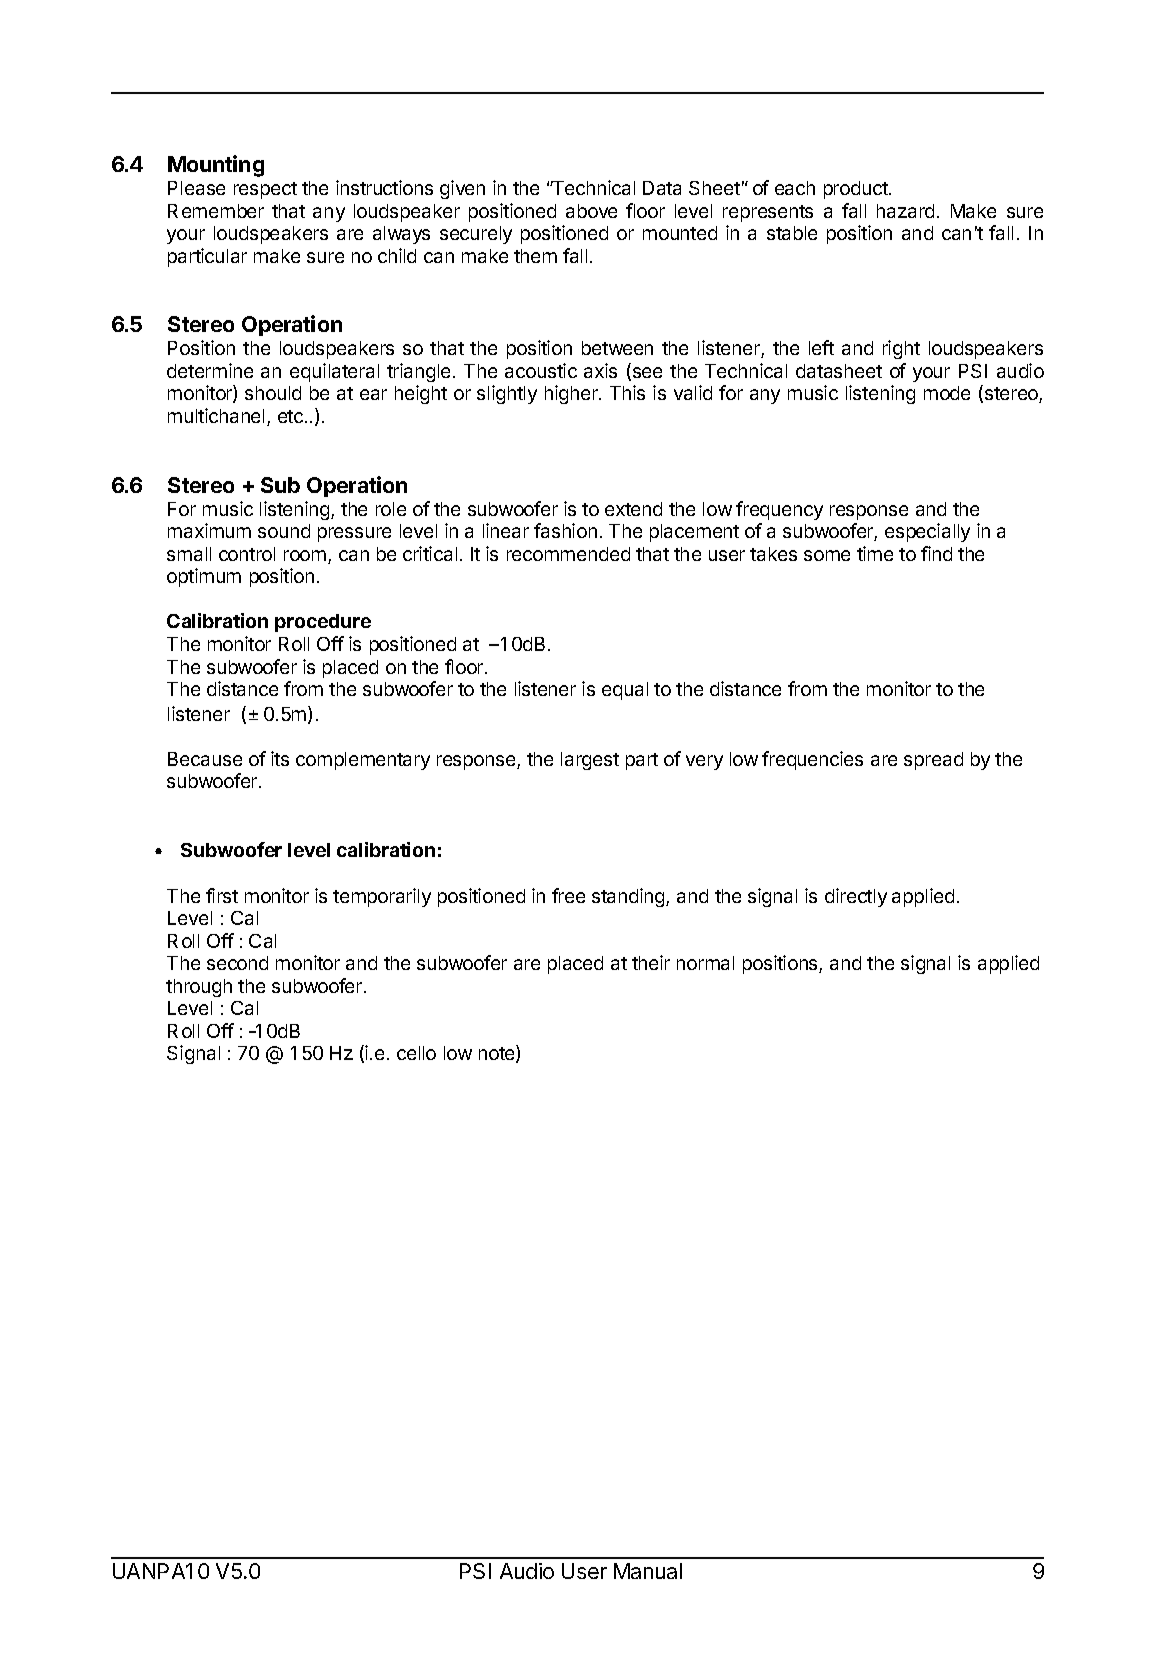  What do you see at coordinates (265, 190) in the image?
I see `respect` at bounding box center [265, 190].
